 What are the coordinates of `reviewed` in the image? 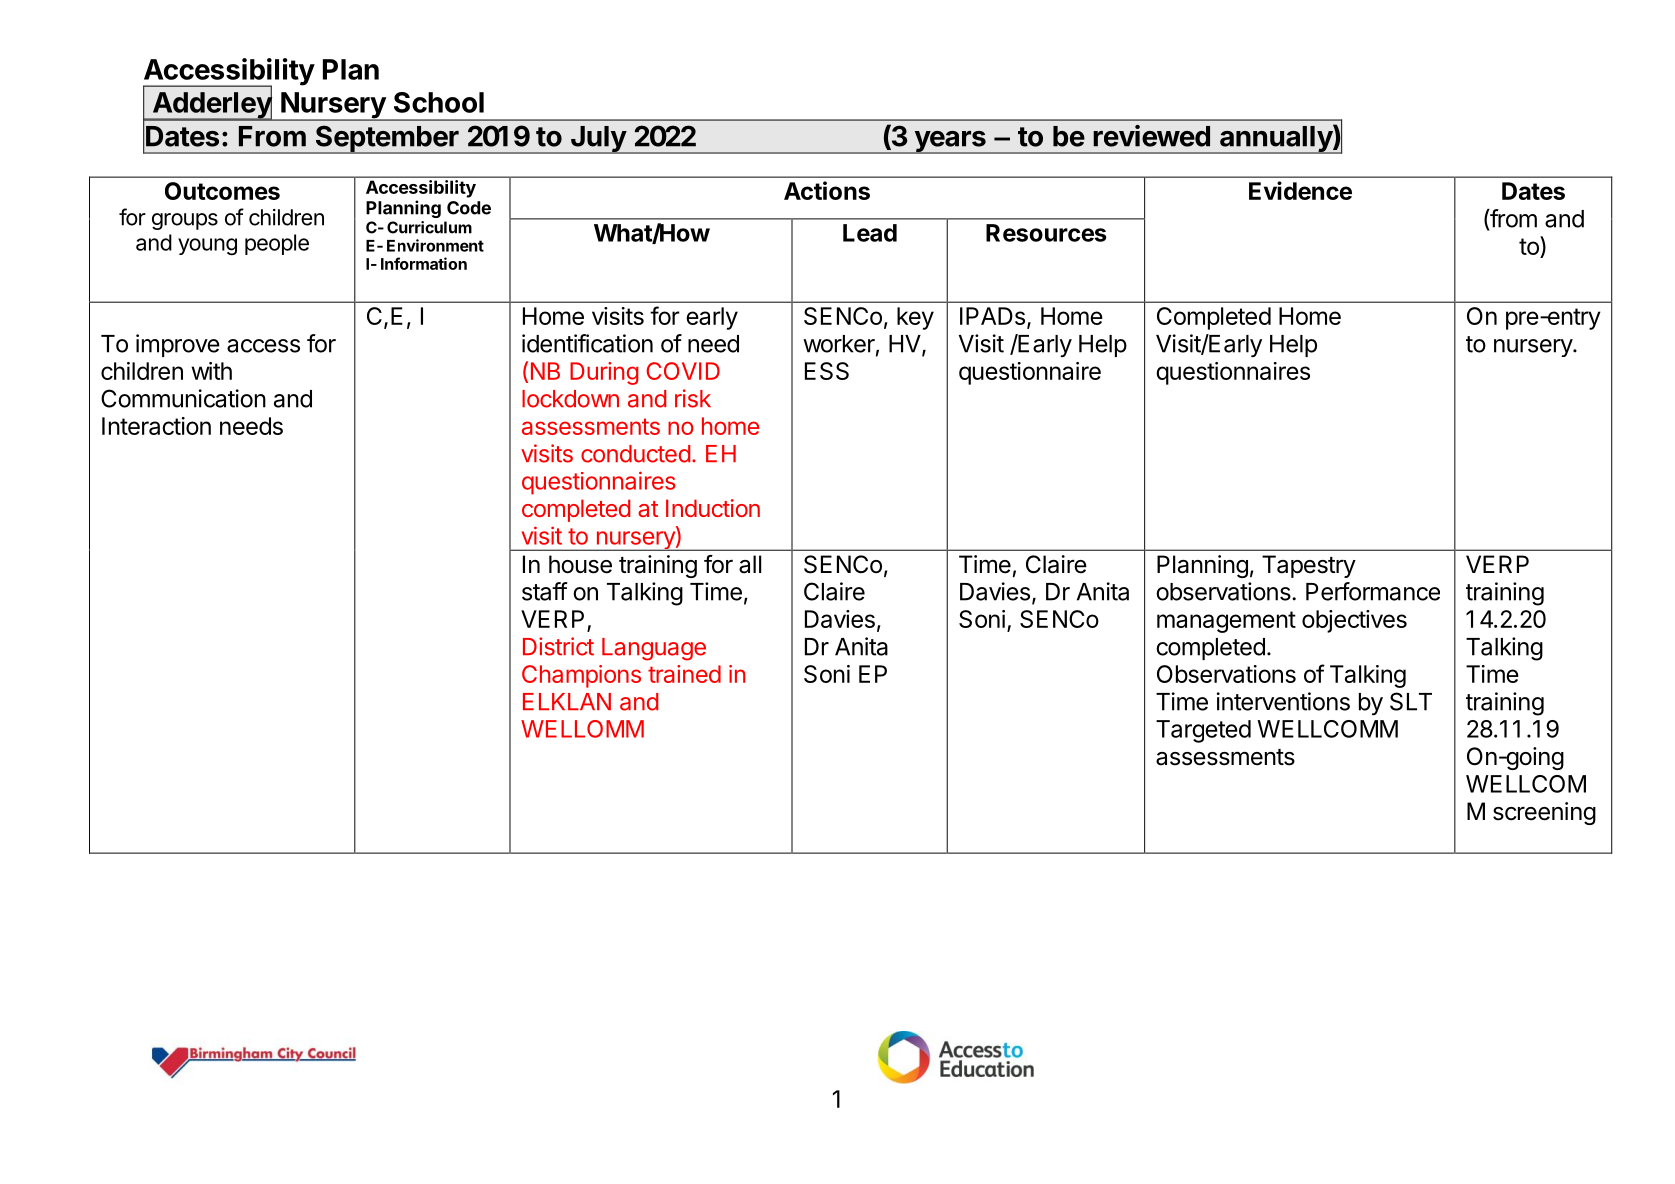 It's located at (1151, 136).
